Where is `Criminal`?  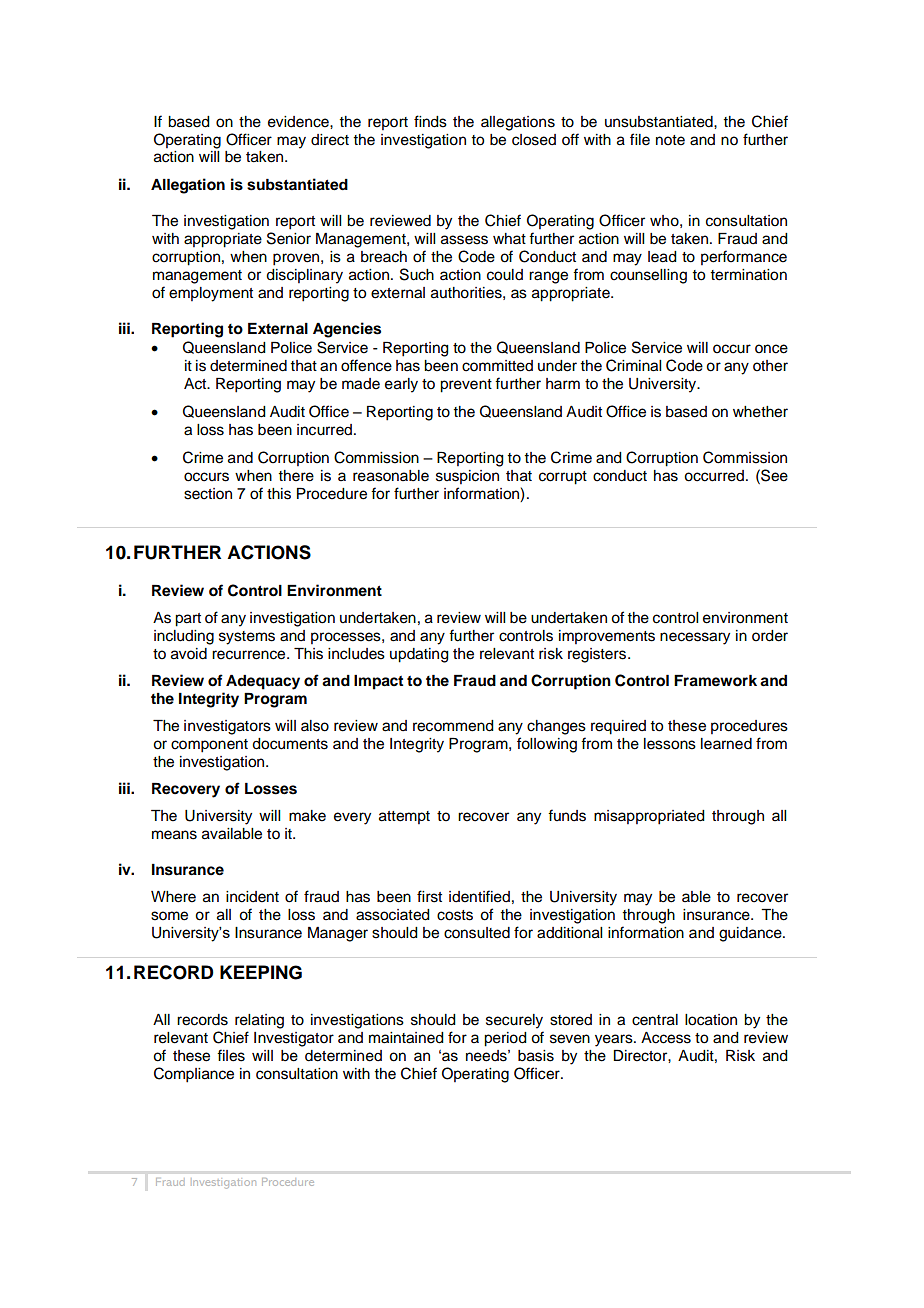 Criminal is located at coordinates (633, 365).
